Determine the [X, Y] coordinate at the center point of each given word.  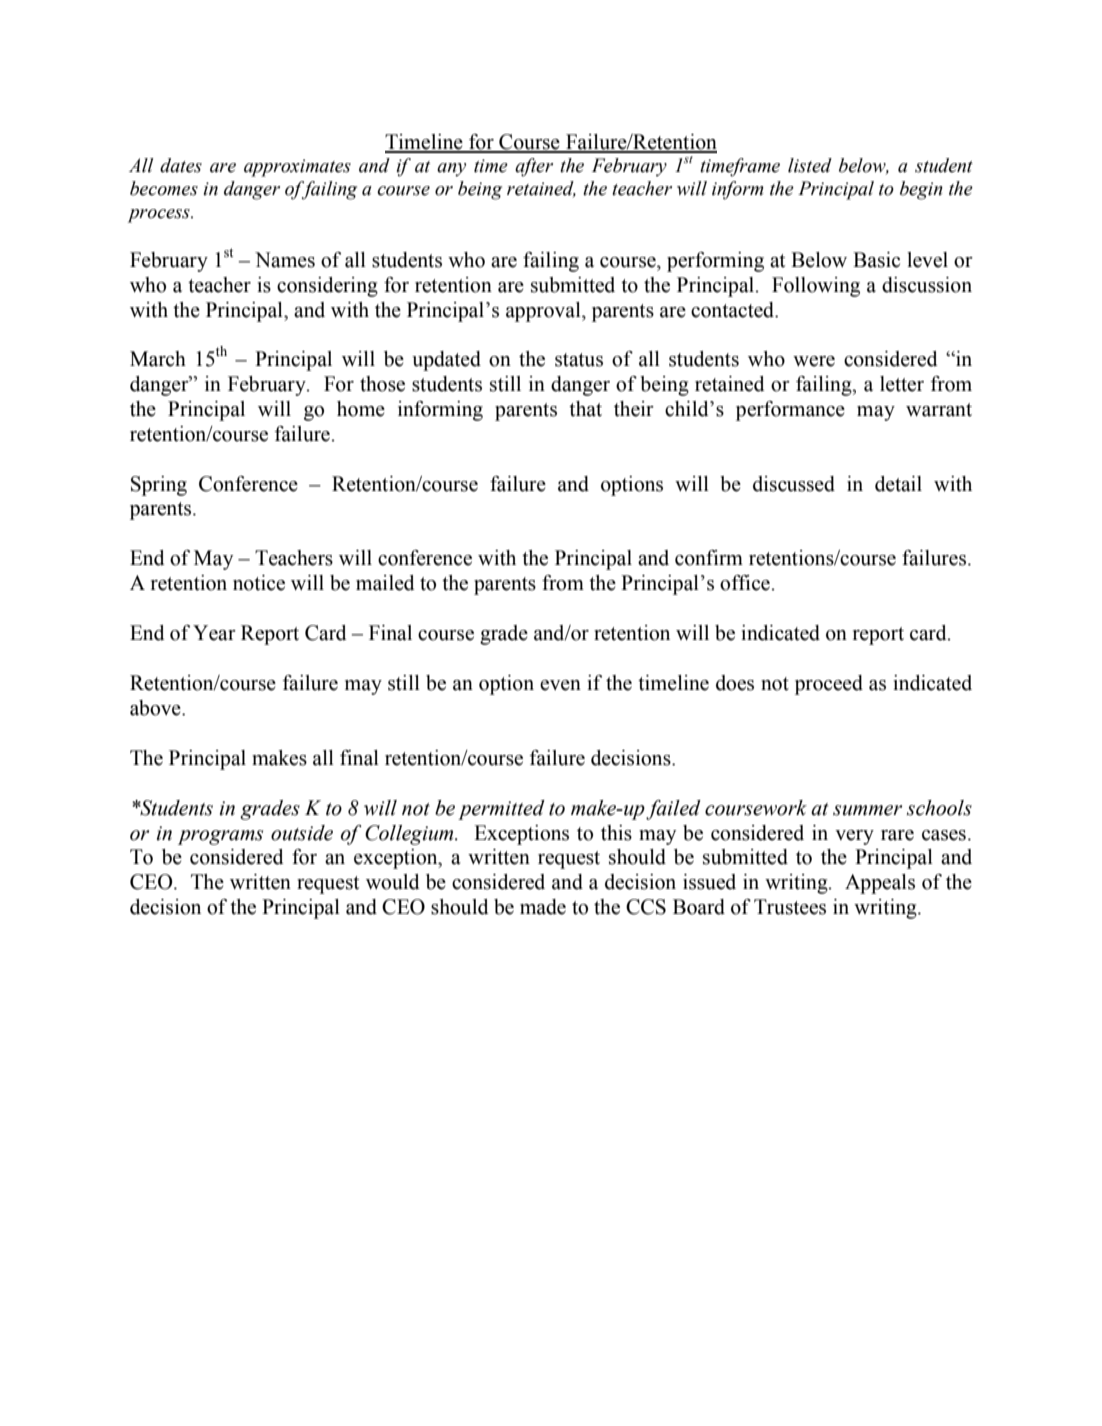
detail [898, 484]
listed [810, 165]
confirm [709, 558]
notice [259, 583]
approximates [297, 168]
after [534, 167]
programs [220, 837]
